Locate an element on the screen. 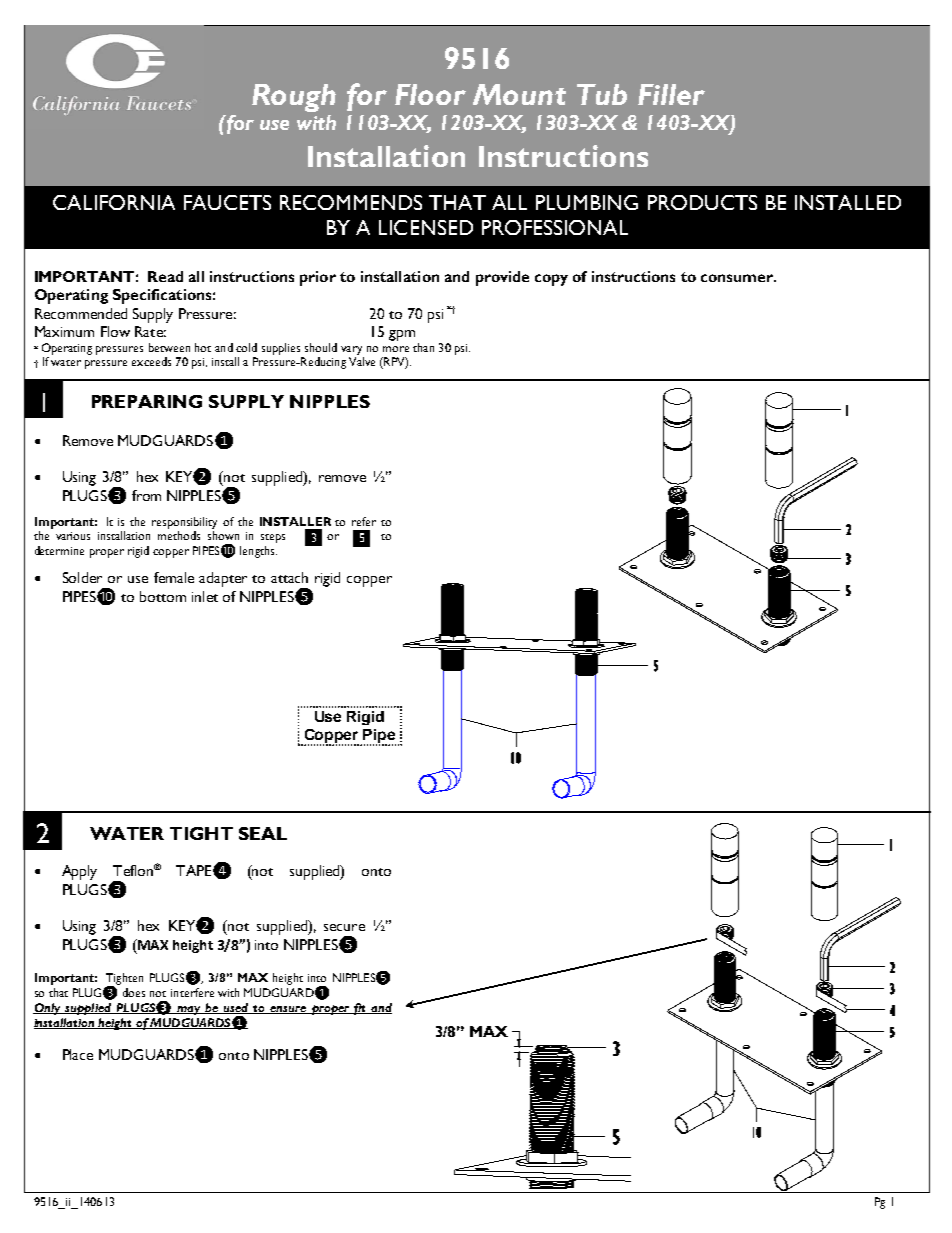 This screenshot has width=952, height=1233. Floor is located at coordinates (430, 94).
